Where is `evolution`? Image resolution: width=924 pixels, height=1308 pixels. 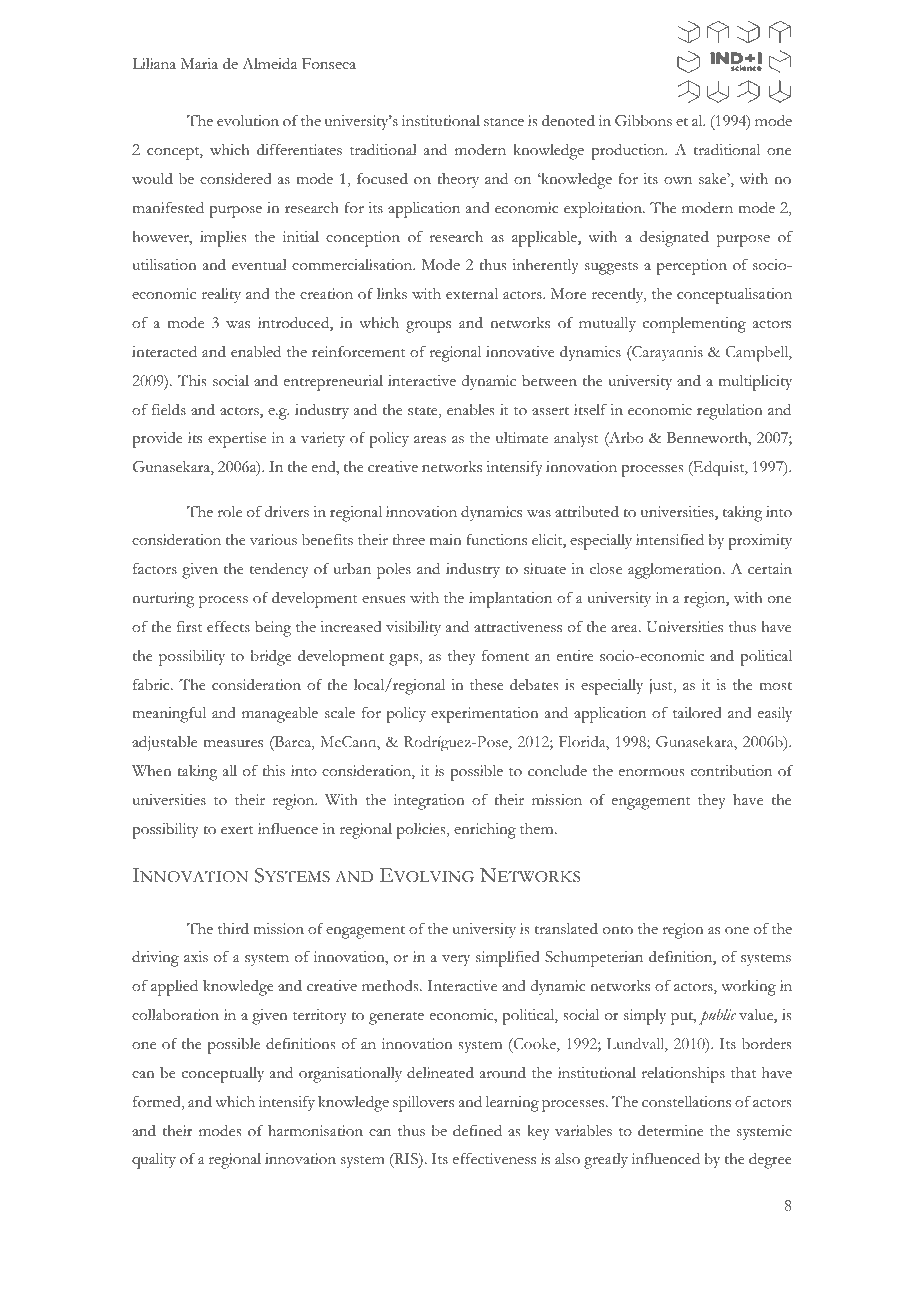
evolution is located at coordinates (248, 121).
